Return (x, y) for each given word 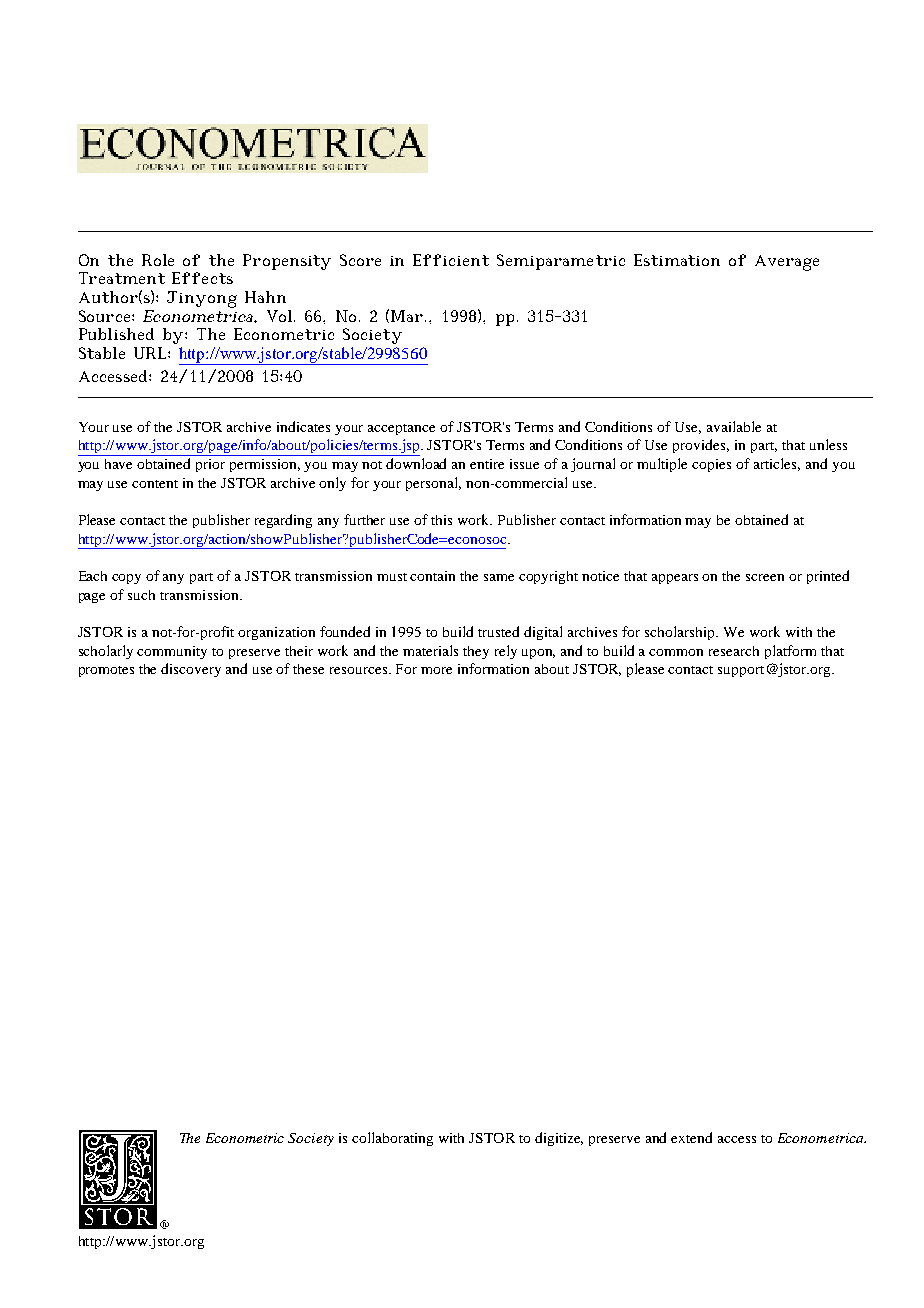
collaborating (392, 1139)
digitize (559, 1139)
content (155, 484)
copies (711, 465)
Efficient (451, 260)
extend (691, 1137)
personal (433, 484)
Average (787, 263)
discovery (191, 670)
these (308, 669)
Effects (202, 278)
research (734, 651)
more (436, 670)
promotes (106, 671)
